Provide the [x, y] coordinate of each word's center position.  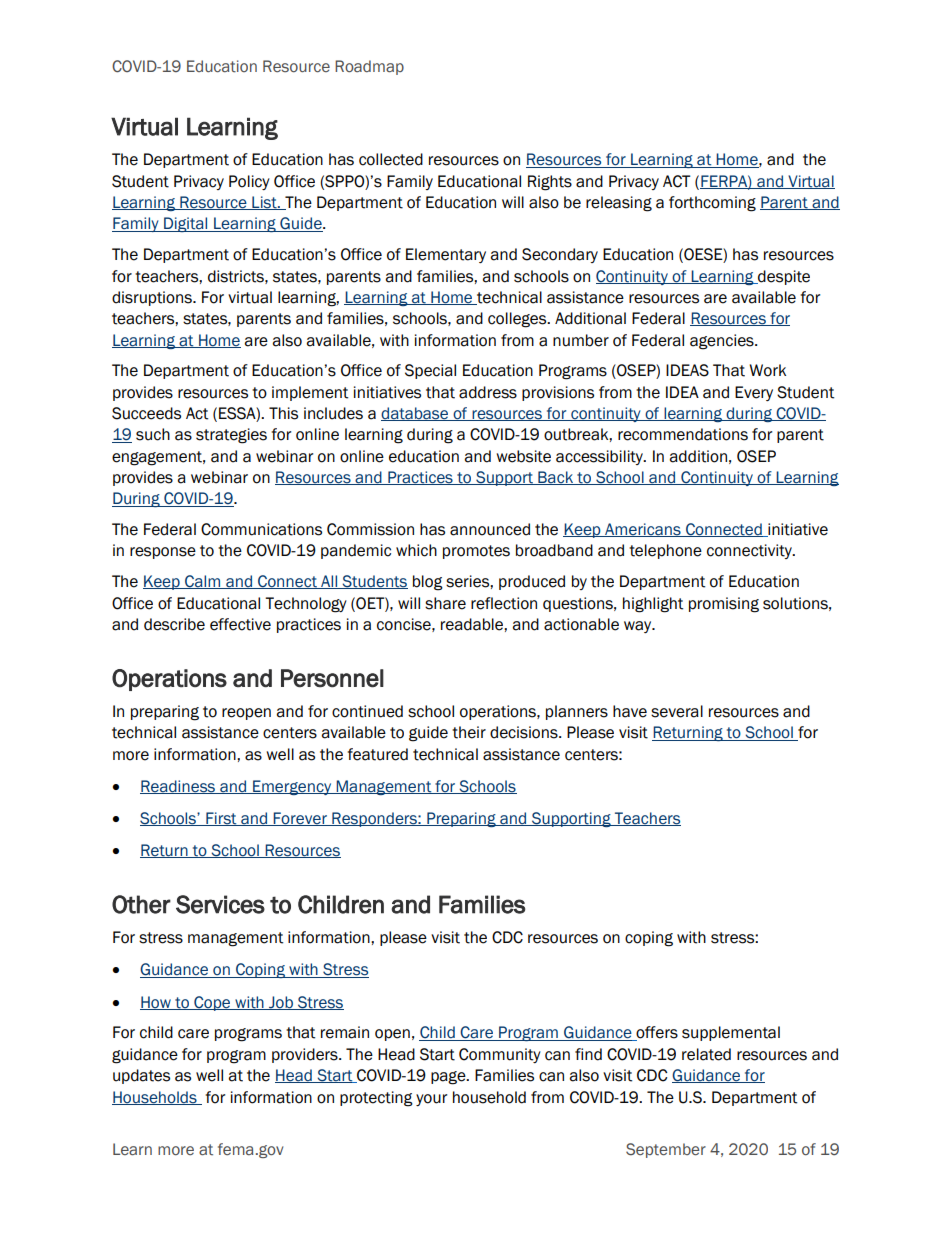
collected [391, 159]
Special [430, 371]
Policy [249, 182]
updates [141, 1076]
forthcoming [712, 204]
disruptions [153, 298]
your [431, 1100]
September [666, 1150]
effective [240, 624]
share [445, 603]
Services [220, 904]
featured [378, 754]
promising [724, 605]
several [677, 711]
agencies [723, 342]
